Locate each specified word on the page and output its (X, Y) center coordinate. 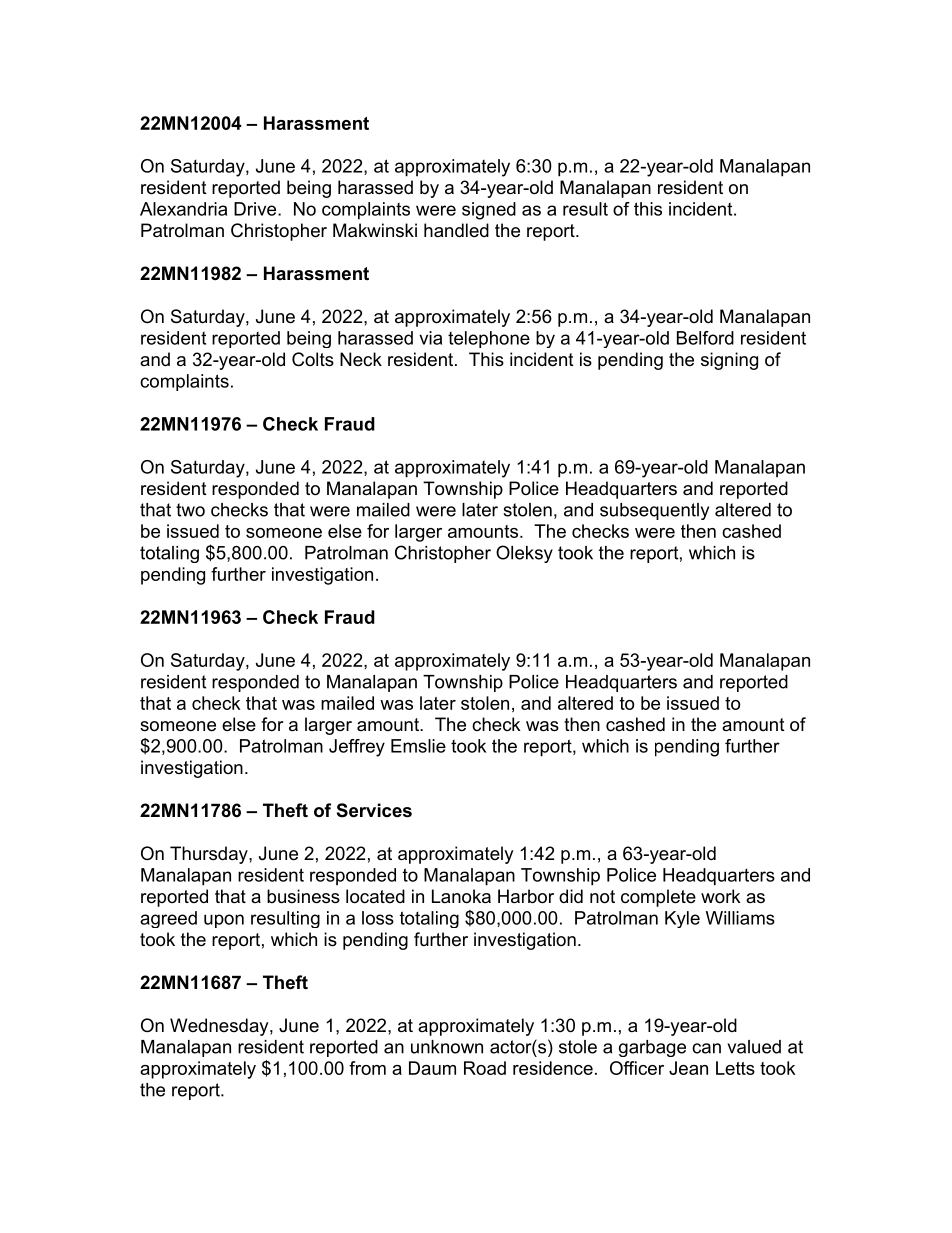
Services (374, 810)
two (190, 510)
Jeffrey (357, 748)
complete (658, 898)
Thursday (210, 855)
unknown (447, 1047)
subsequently (654, 511)
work (721, 896)
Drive (256, 209)
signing (729, 361)
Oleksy (524, 554)
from (367, 1068)
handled (456, 230)
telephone (489, 339)
